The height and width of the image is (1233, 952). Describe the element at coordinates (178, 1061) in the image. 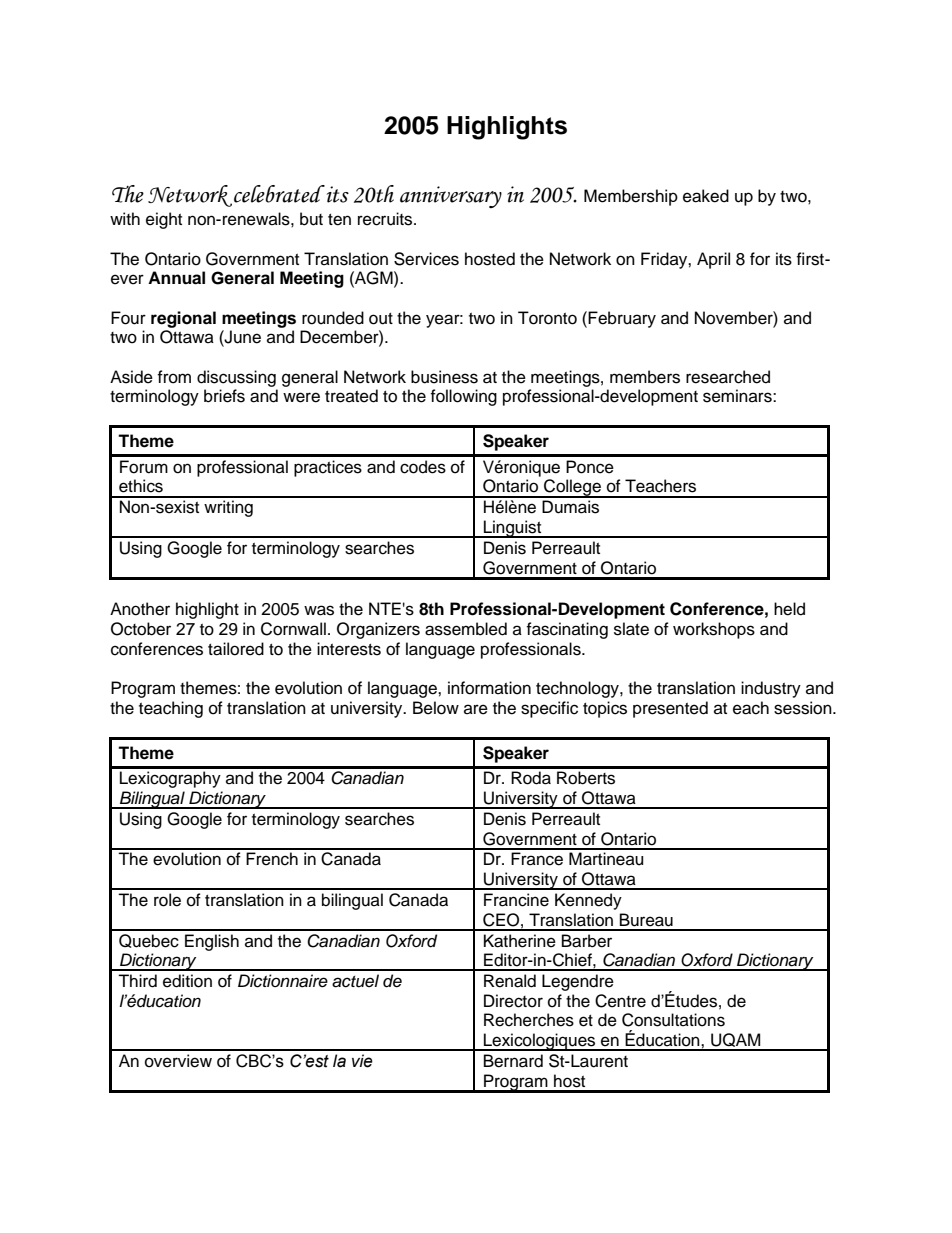

I see `overview` at that location.
